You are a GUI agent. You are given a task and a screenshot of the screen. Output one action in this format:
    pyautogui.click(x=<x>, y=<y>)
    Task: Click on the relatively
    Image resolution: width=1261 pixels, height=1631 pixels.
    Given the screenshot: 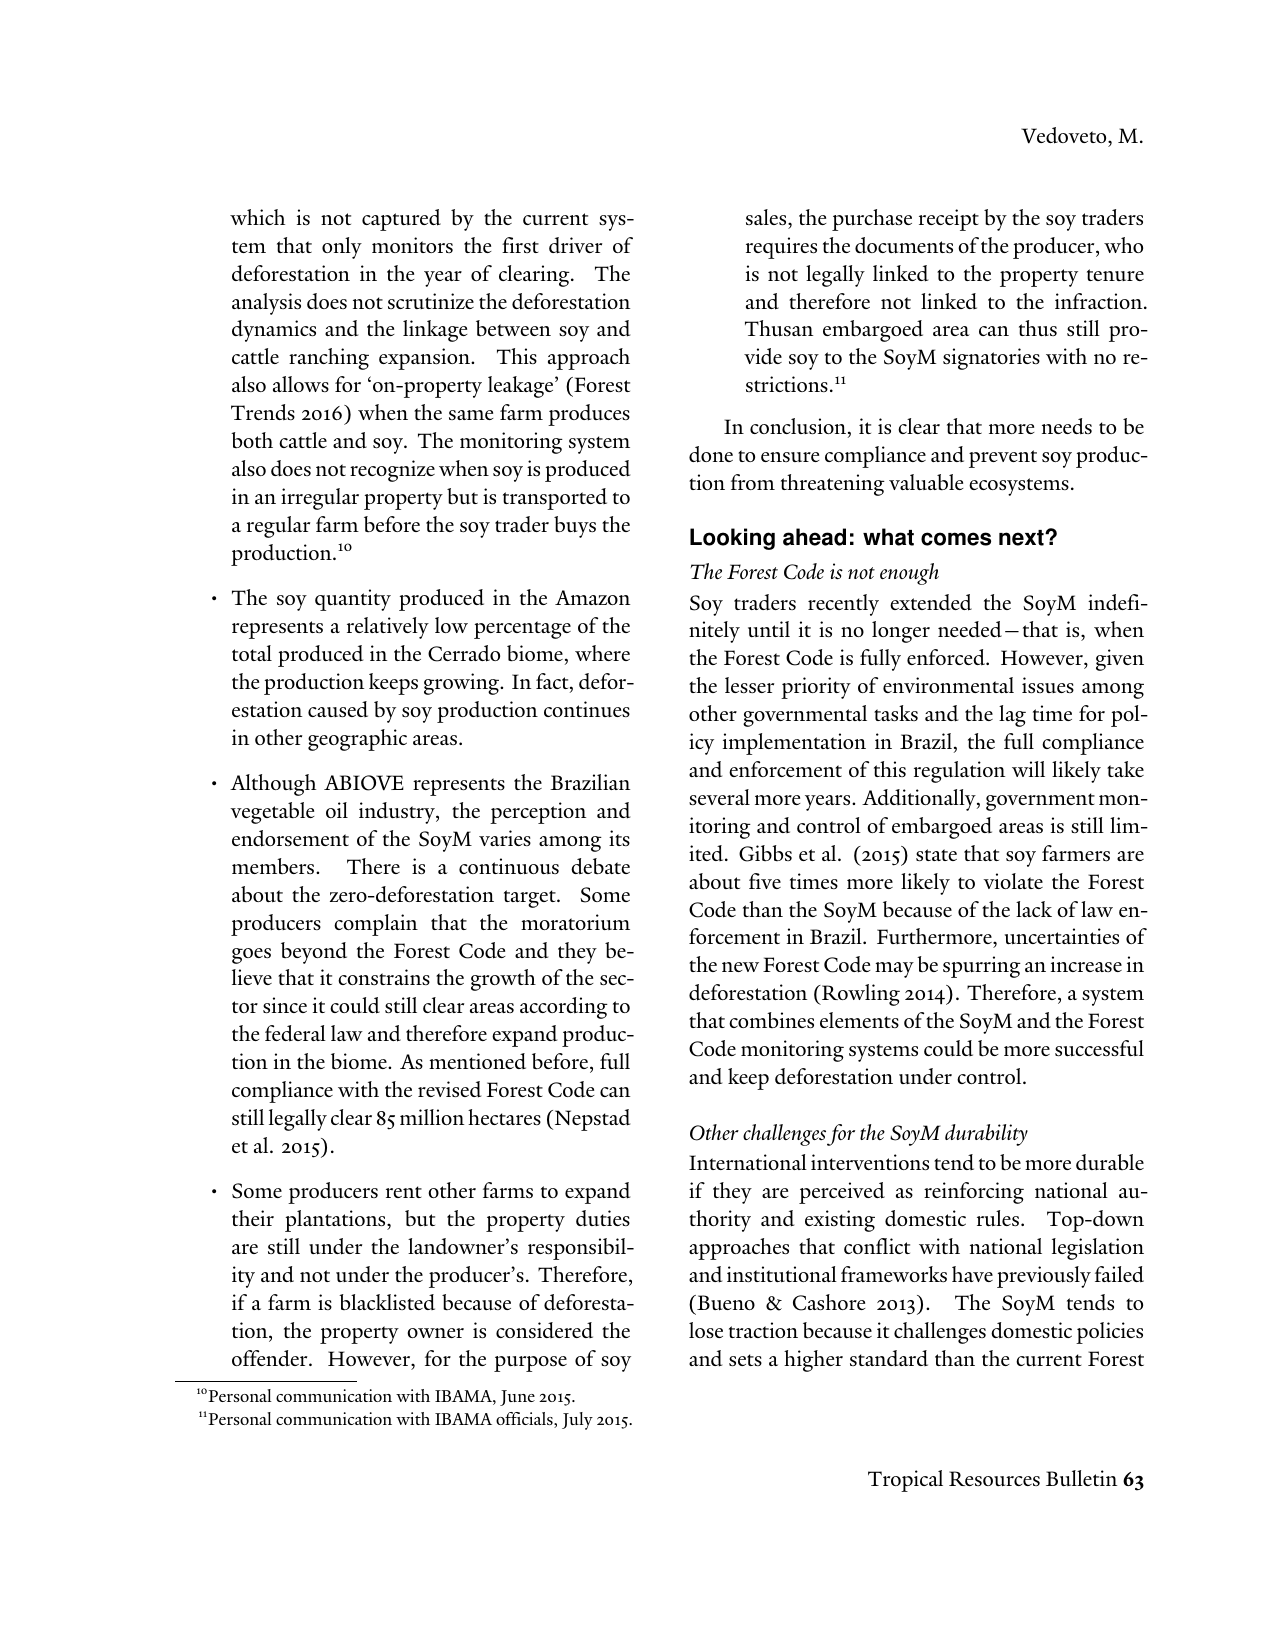 What is the action you would take?
    pyautogui.click(x=388, y=628)
